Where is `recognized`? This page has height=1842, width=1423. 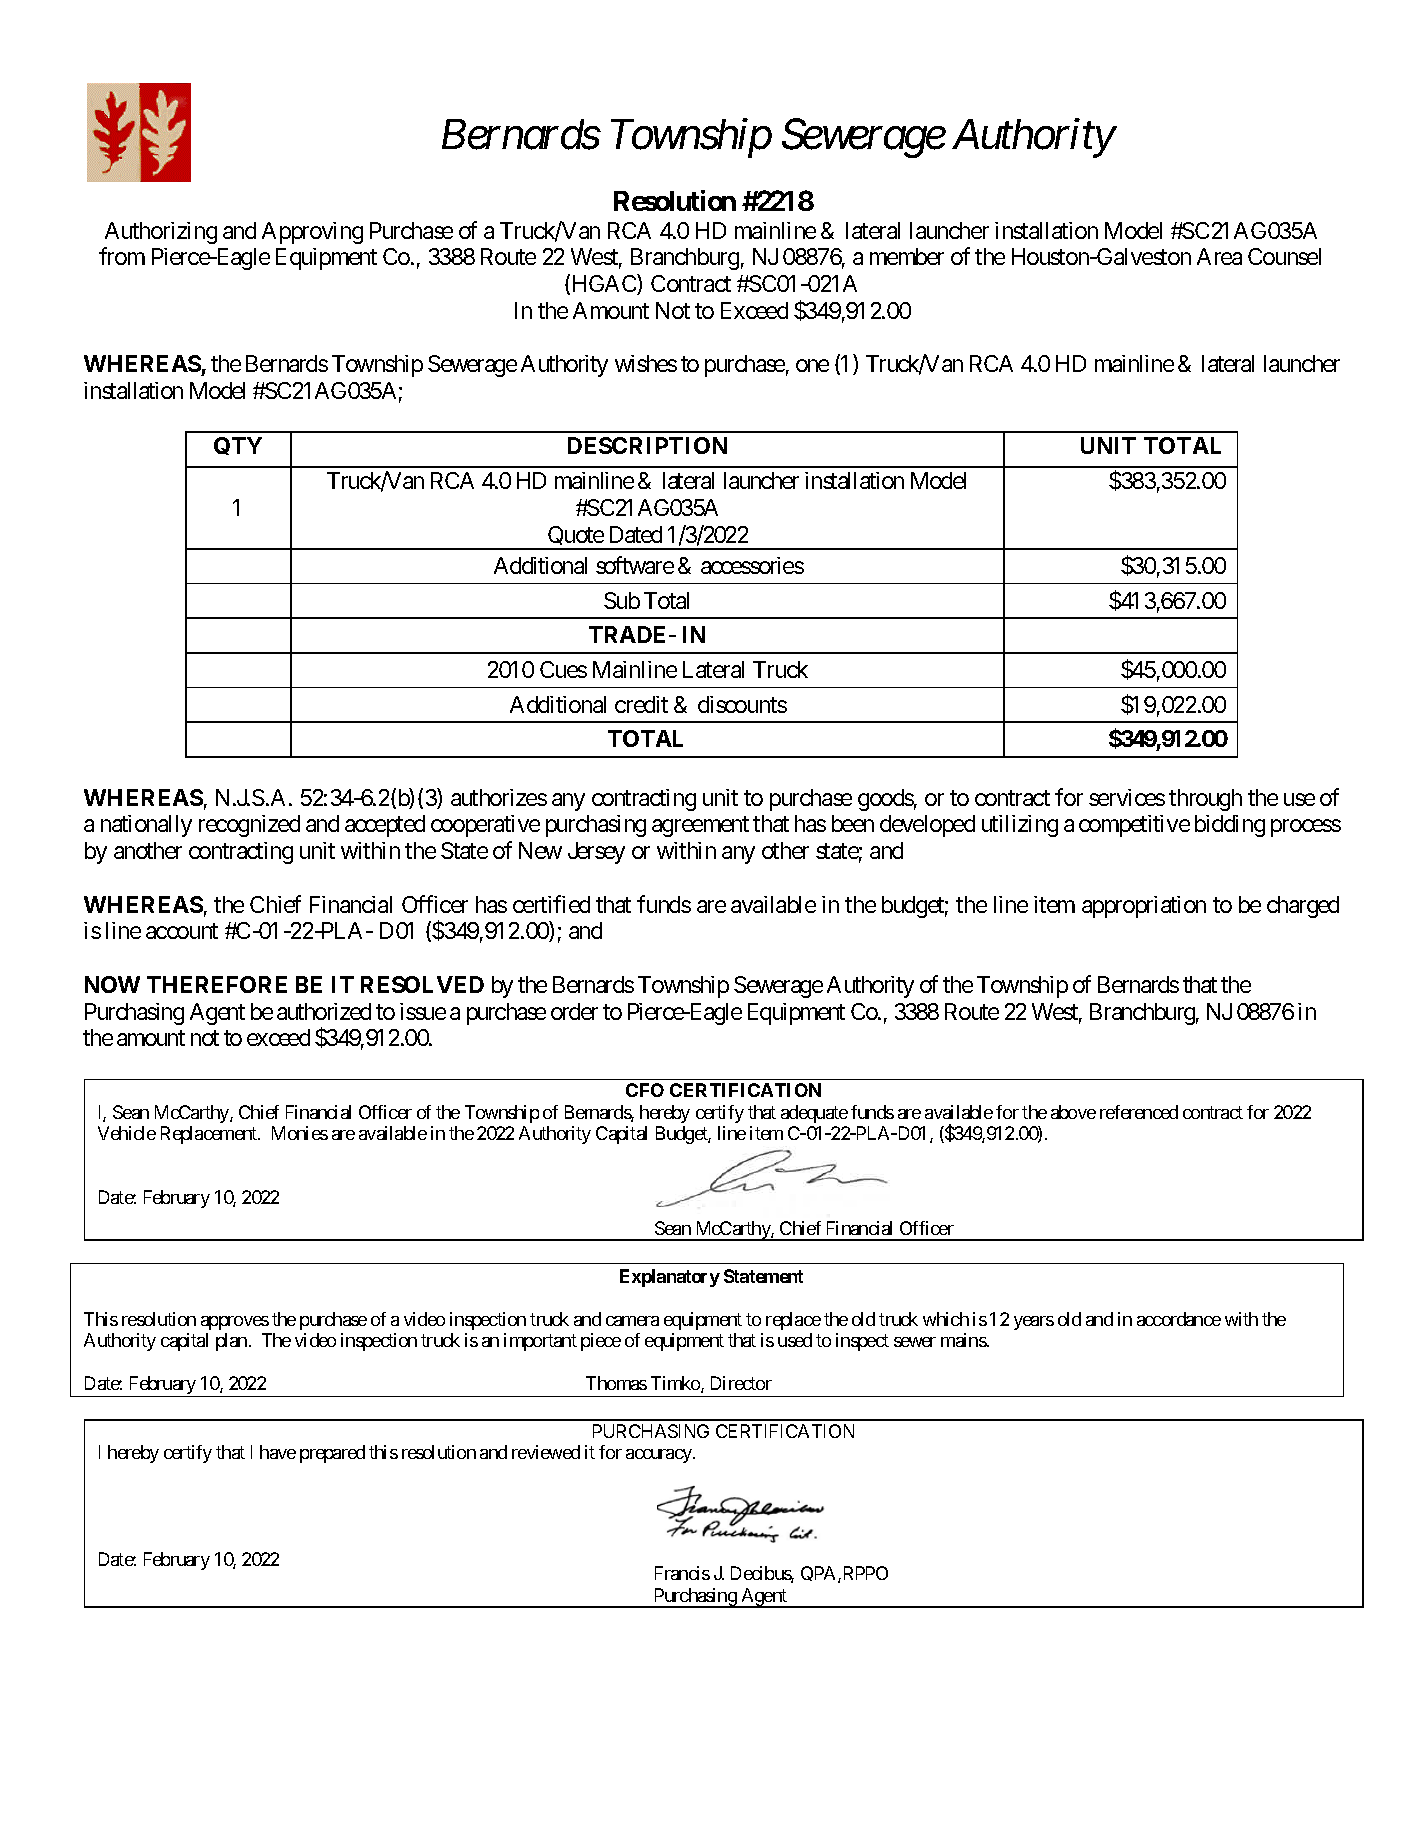
recognized is located at coordinates (249, 826).
